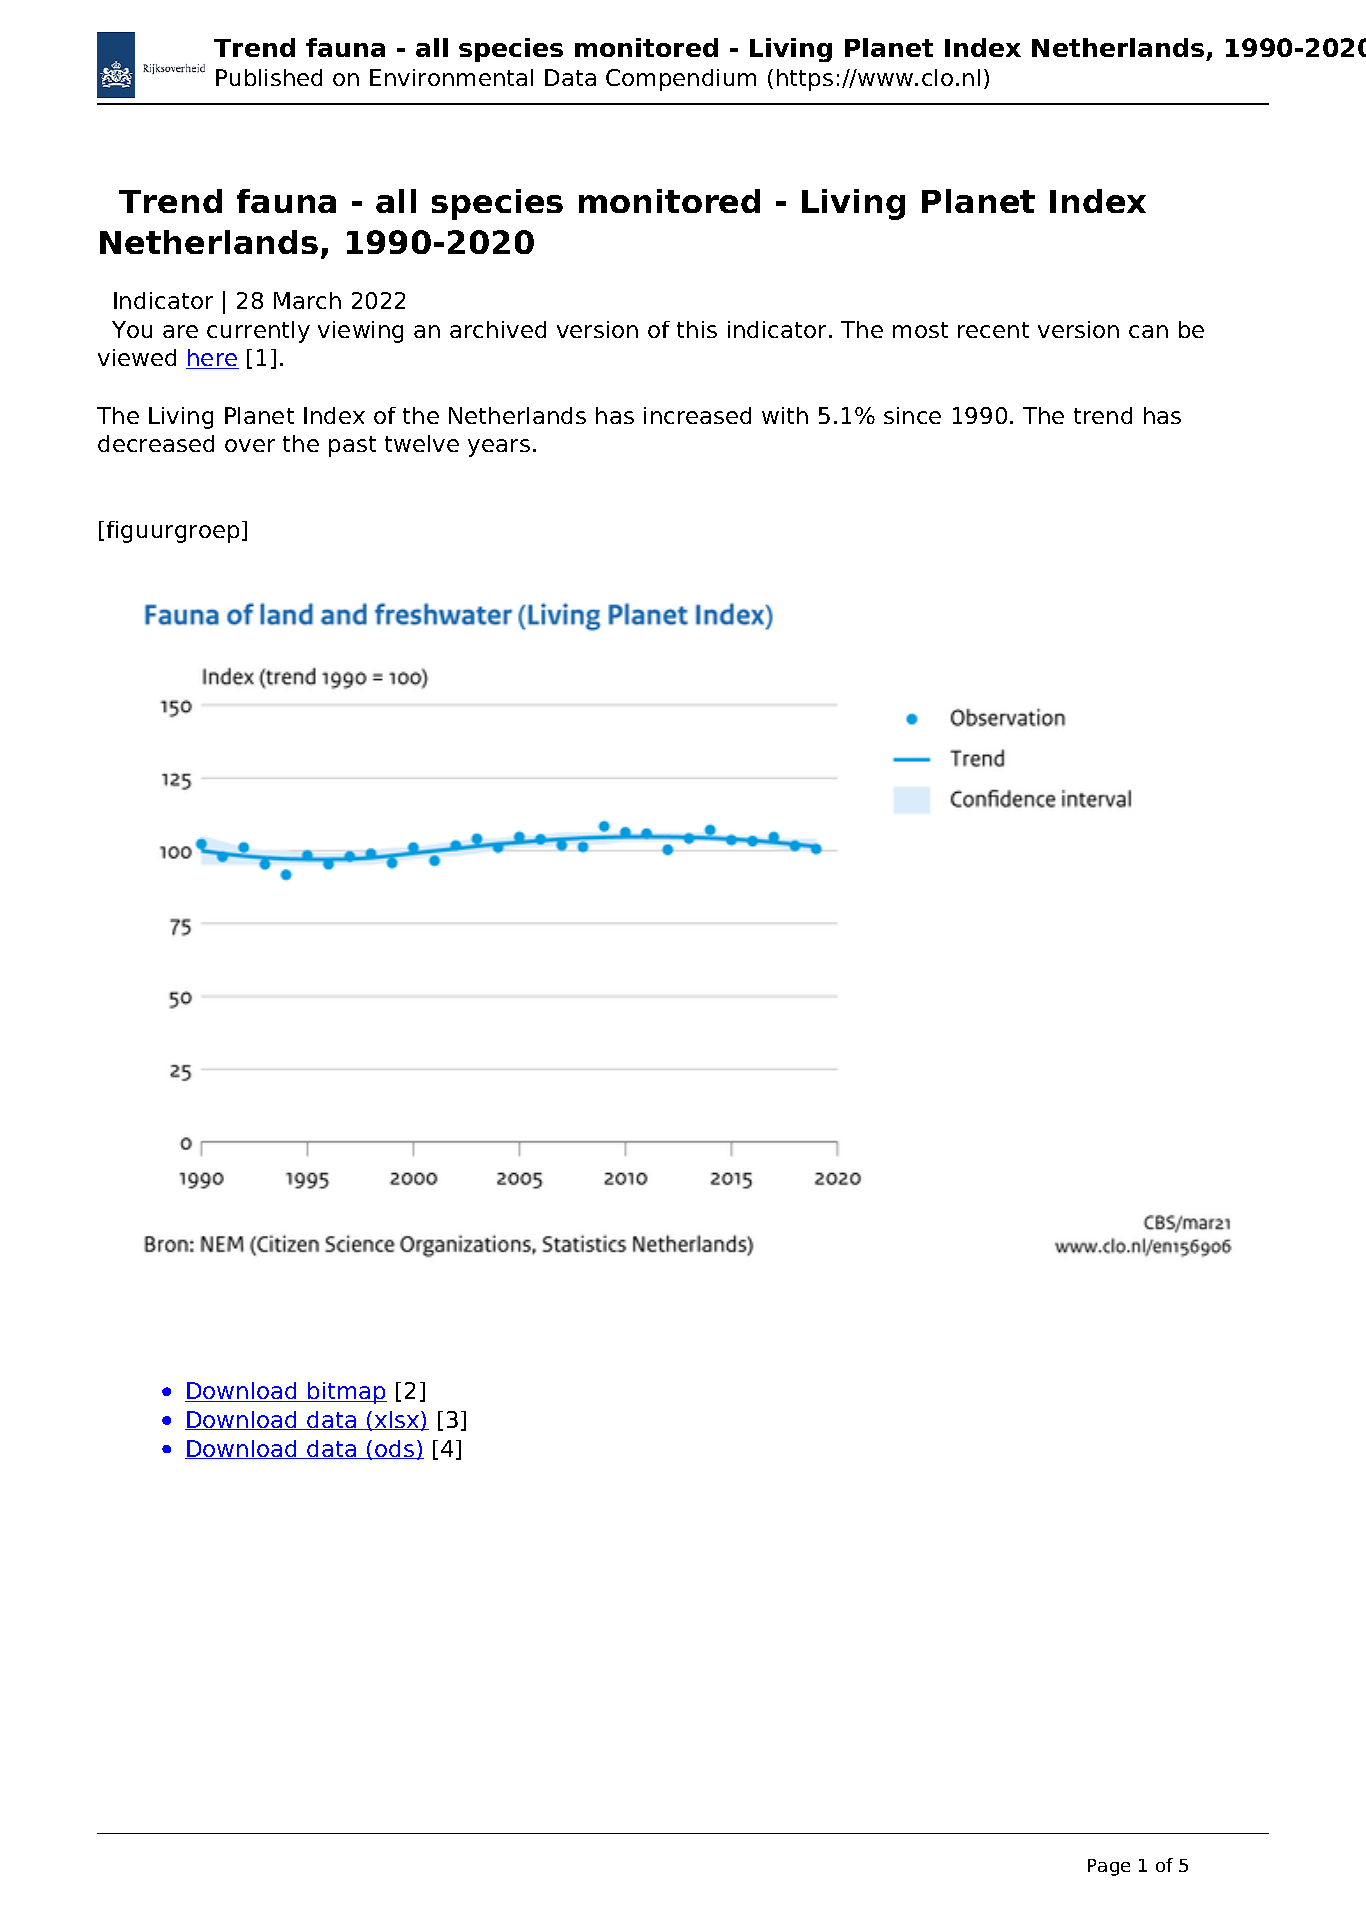 Image resolution: width=1366 pixels, height=1931 pixels. Describe the element at coordinates (346, 1393) in the page. I see `bitmap` at that location.
